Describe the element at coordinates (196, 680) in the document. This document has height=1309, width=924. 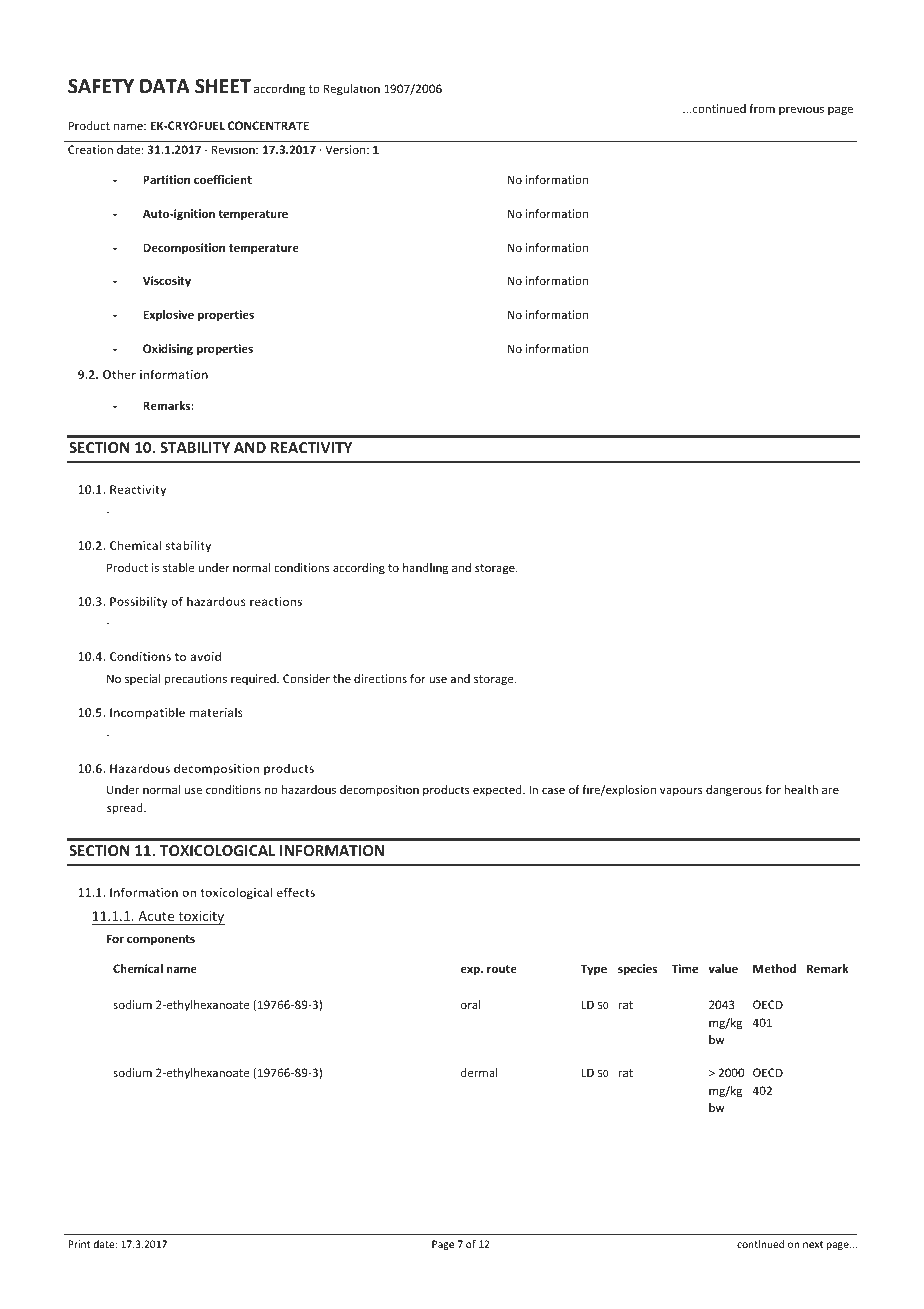
I see `precautions` at that location.
